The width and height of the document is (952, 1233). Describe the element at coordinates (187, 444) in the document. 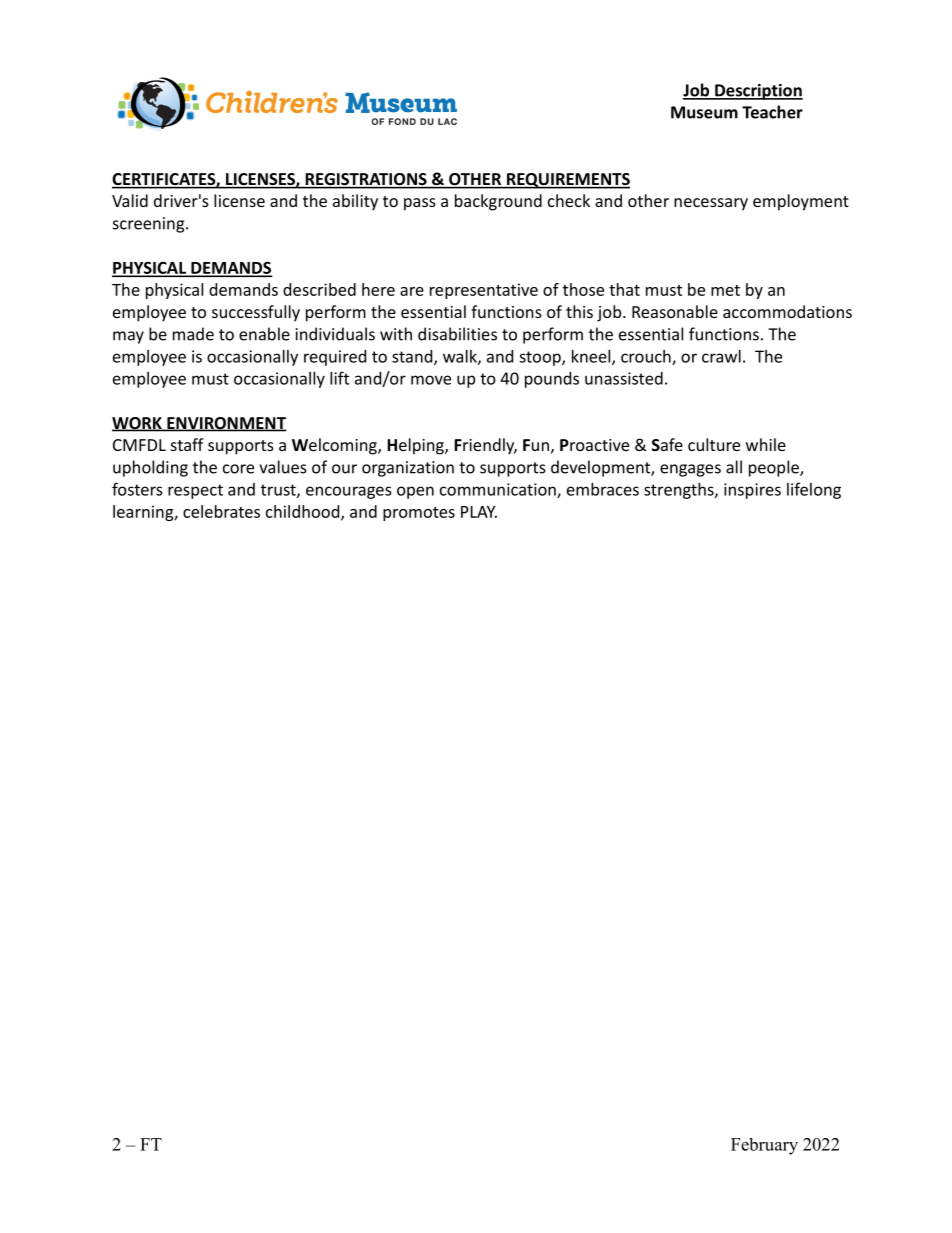

I see `staff` at that location.
